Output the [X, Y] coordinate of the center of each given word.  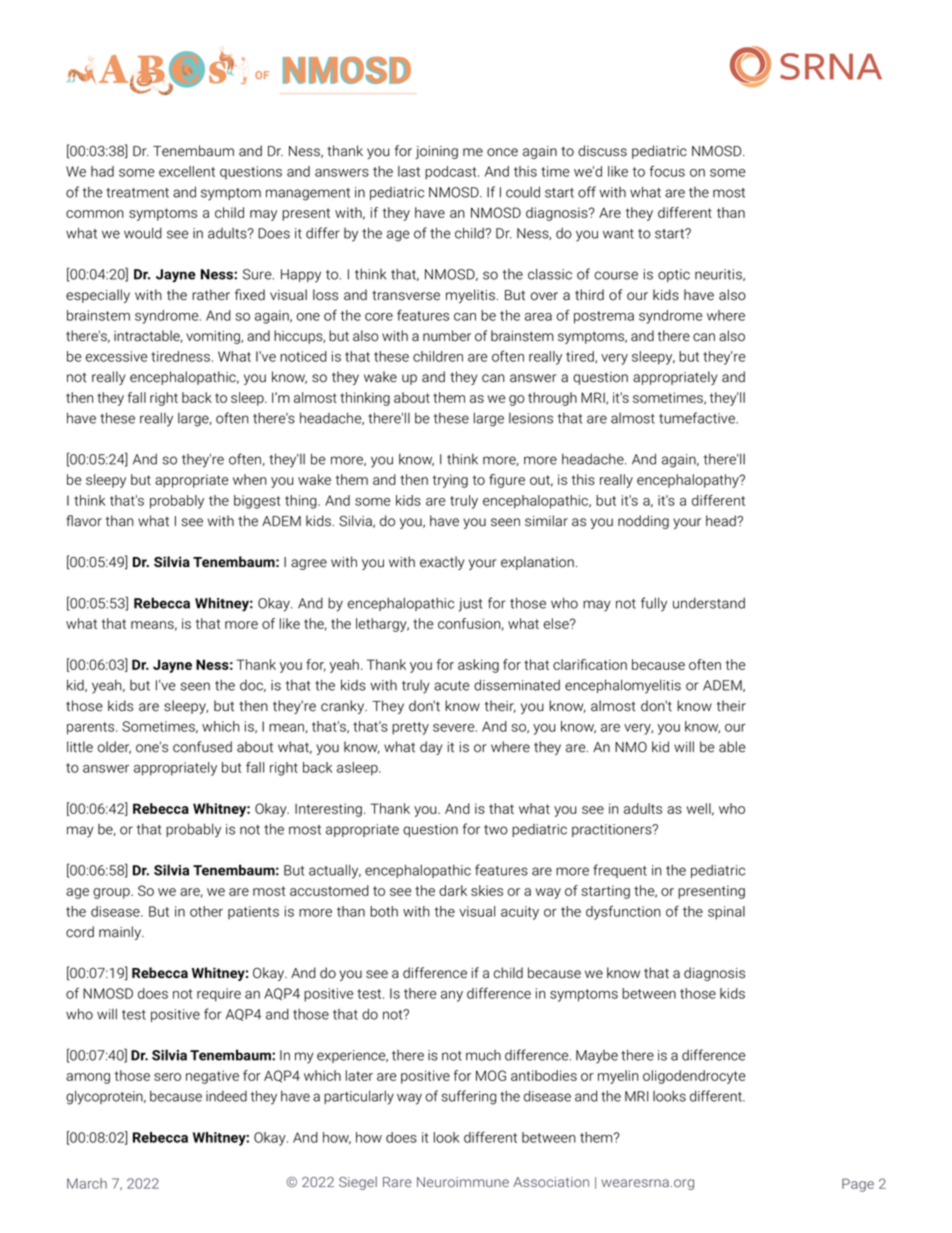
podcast [452, 173]
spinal [726, 913]
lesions [531, 418]
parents [92, 728]
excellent [187, 171]
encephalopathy [689, 481]
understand [709, 603]
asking [478, 666]
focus [667, 171]
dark [453, 890]
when [250, 479]
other [206, 911]
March [87, 1183]
